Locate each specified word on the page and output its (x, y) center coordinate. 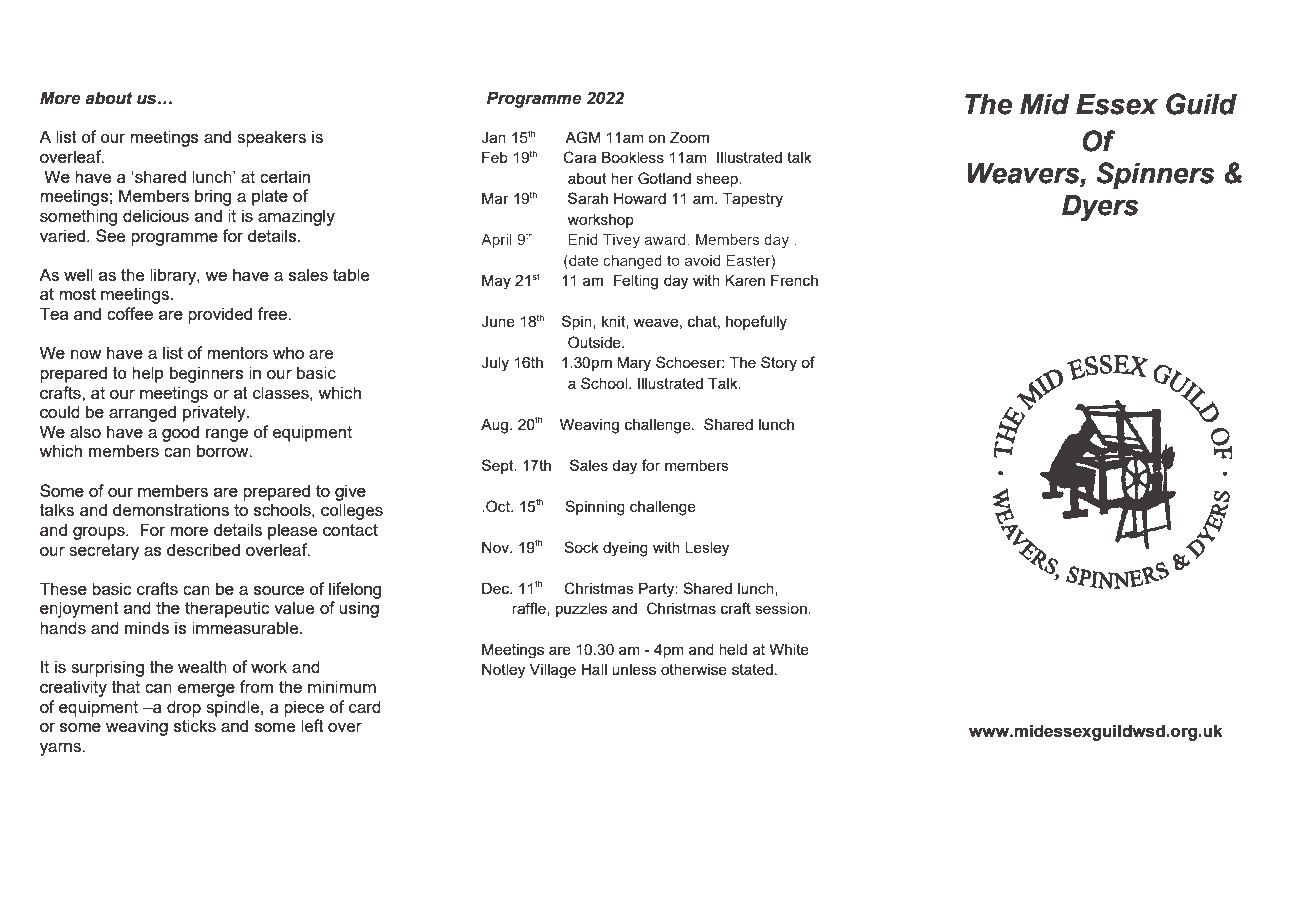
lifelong (355, 590)
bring (213, 197)
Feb (495, 157)
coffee (130, 313)
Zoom (689, 137)
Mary (634, 364)
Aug (496, 426)
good (180, 433)
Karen (745, 280)
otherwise (694, 669)
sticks (195, 725)
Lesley (707, 549)
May (496, 282)
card (365, 706)
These (63, 588)
